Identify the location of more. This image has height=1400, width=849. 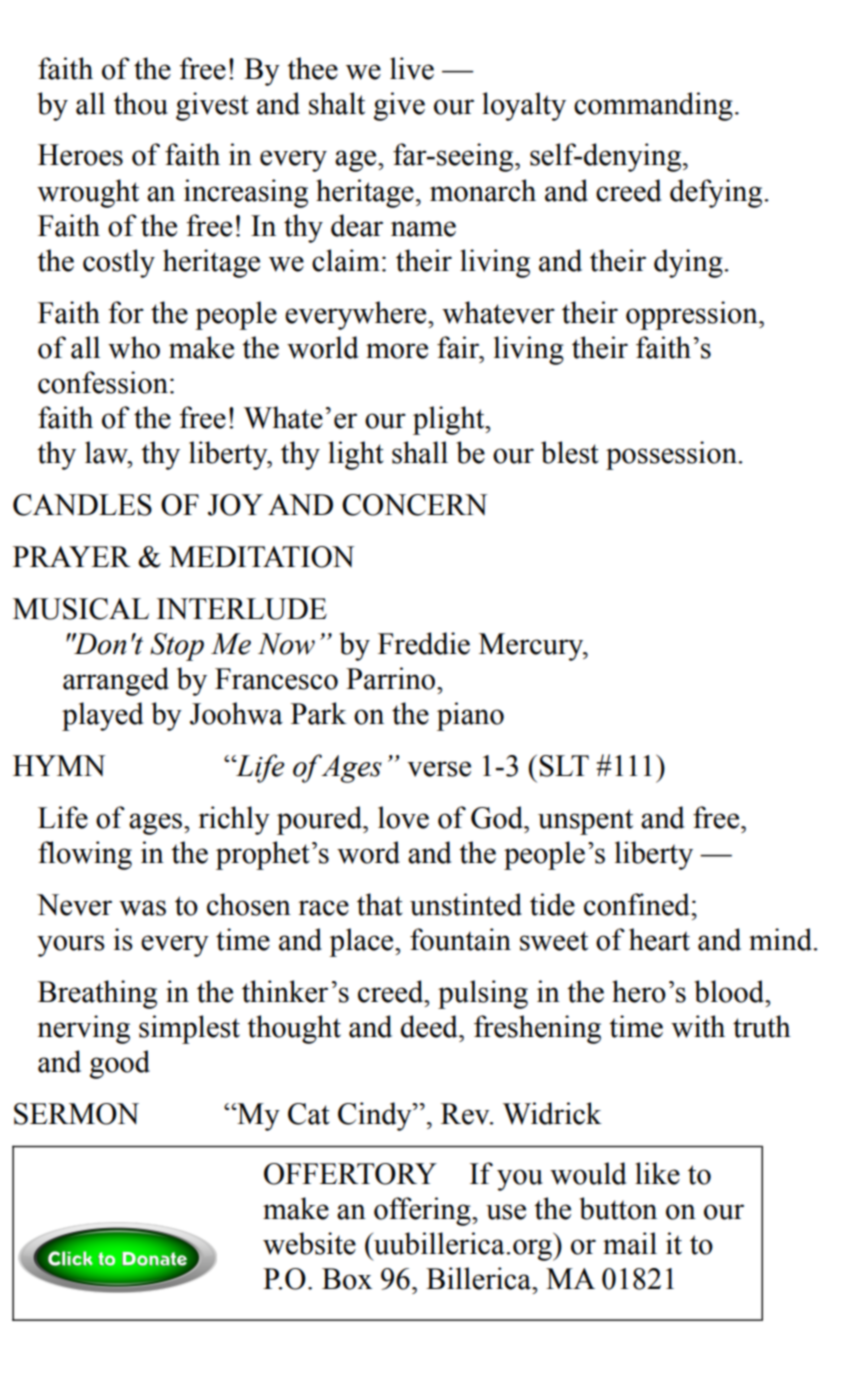
(397, 351).
